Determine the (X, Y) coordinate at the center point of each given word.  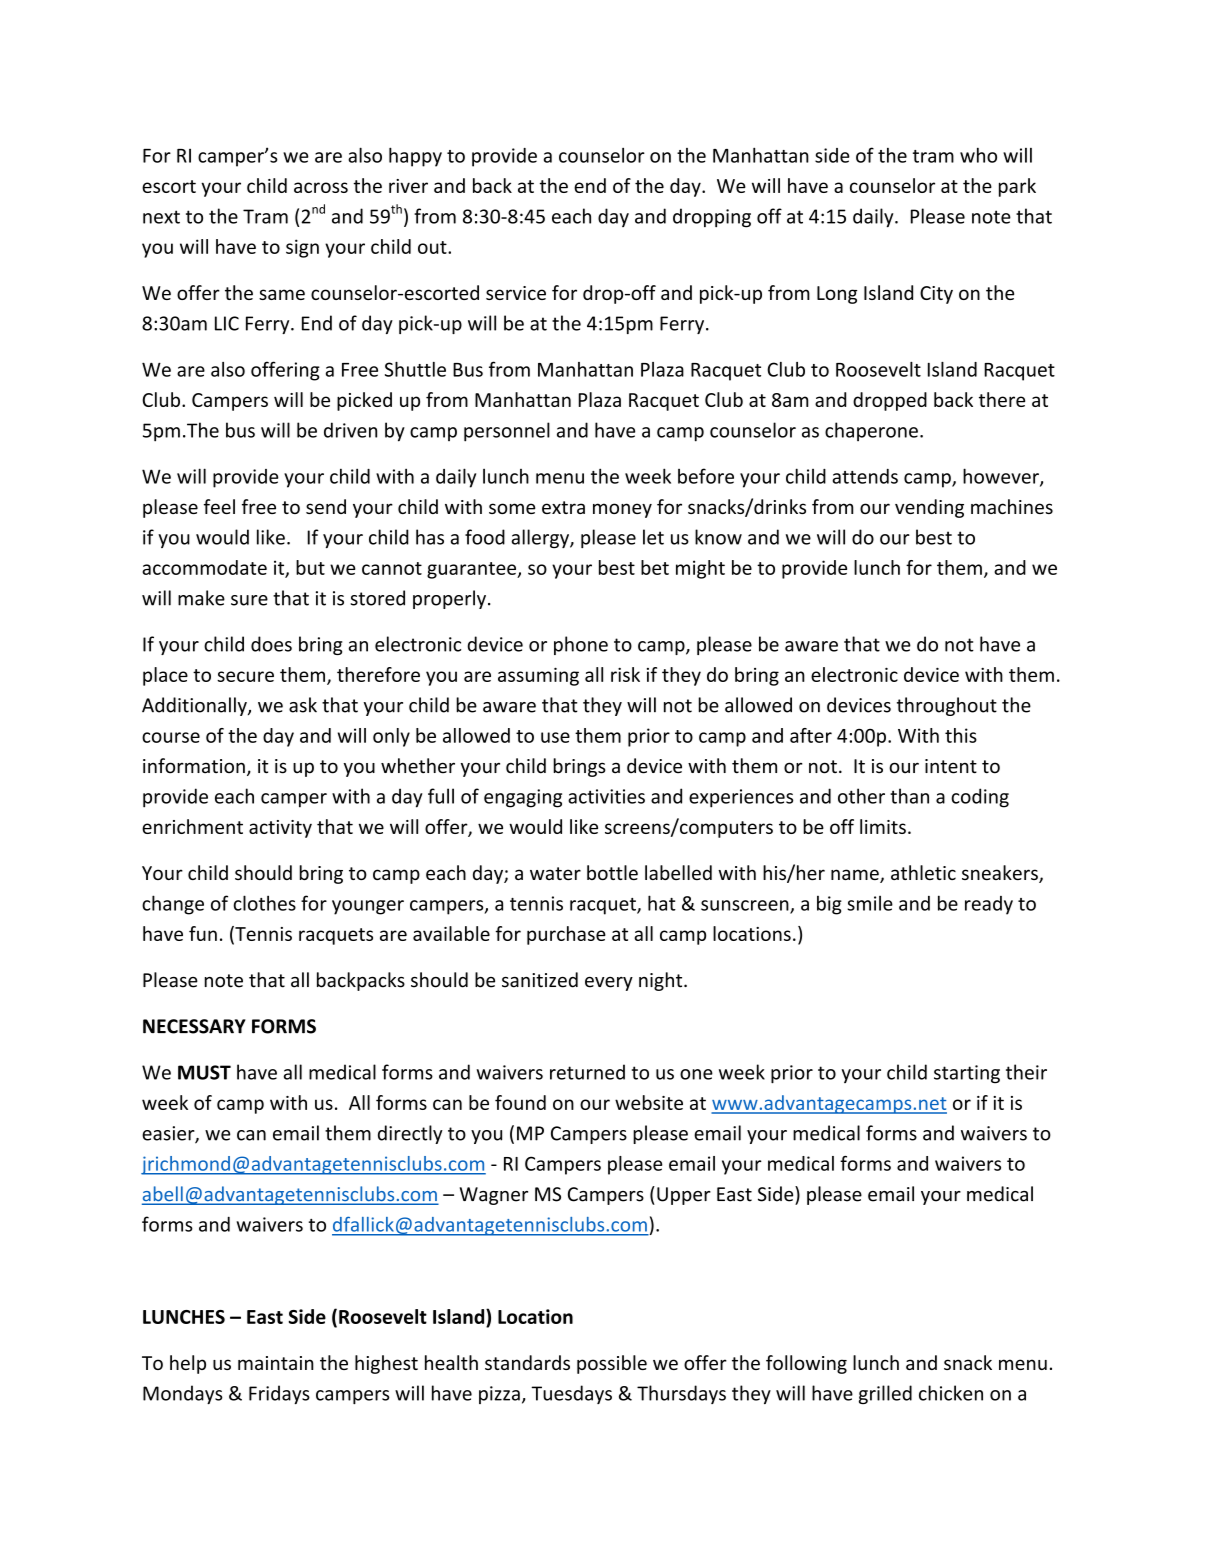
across (321, 187)
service (516, 293)
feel (219, 506)
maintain (276, 1363)
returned (587, 1072)
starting (967, 1074)
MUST (204, 1072)
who (978, 155)
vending (929, 508)
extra (563, 507)
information (194, 766)
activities (606, 796)
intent (951, 766)
